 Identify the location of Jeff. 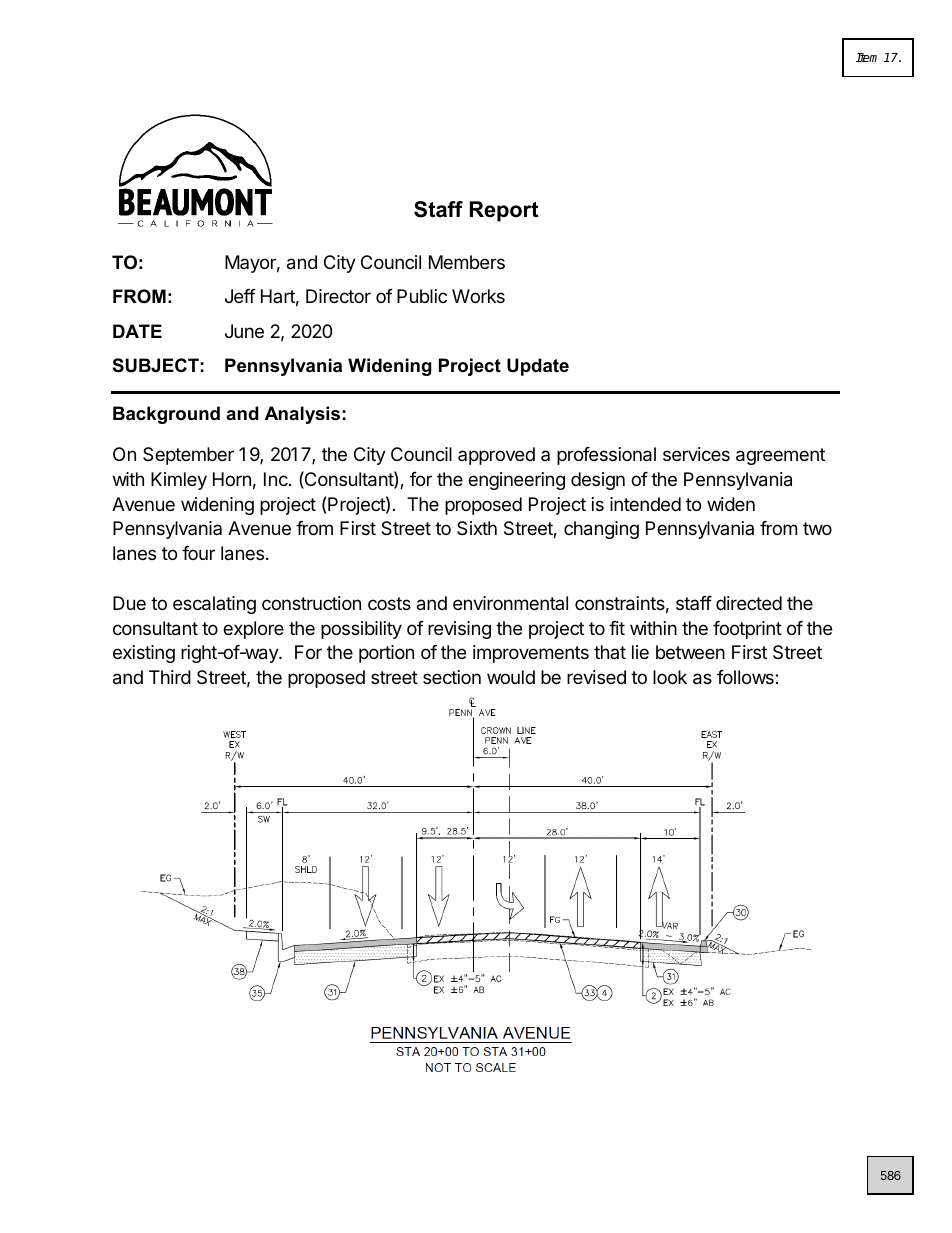
(240, 296).
